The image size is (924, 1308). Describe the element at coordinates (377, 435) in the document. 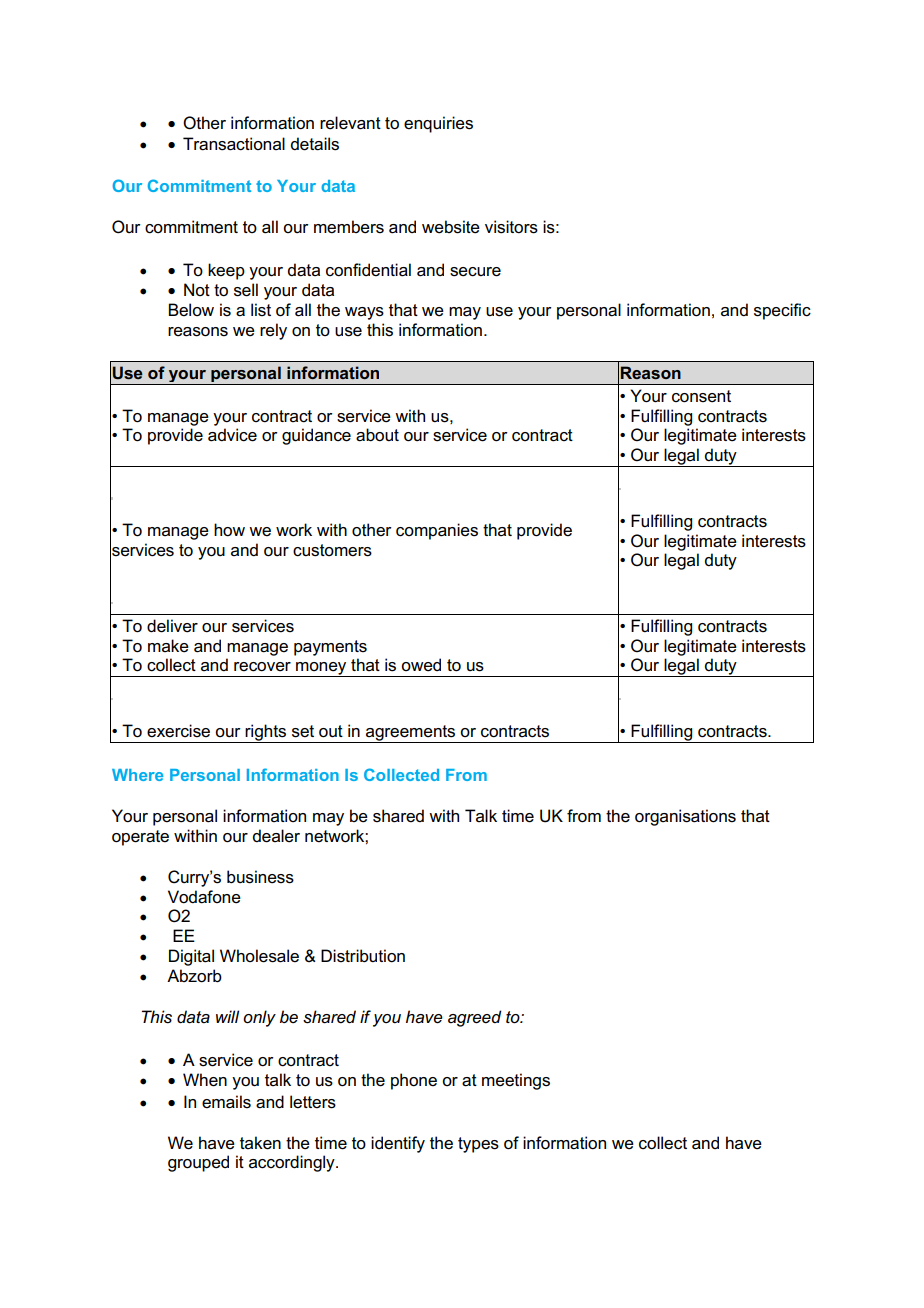

I see `about` at that location.
